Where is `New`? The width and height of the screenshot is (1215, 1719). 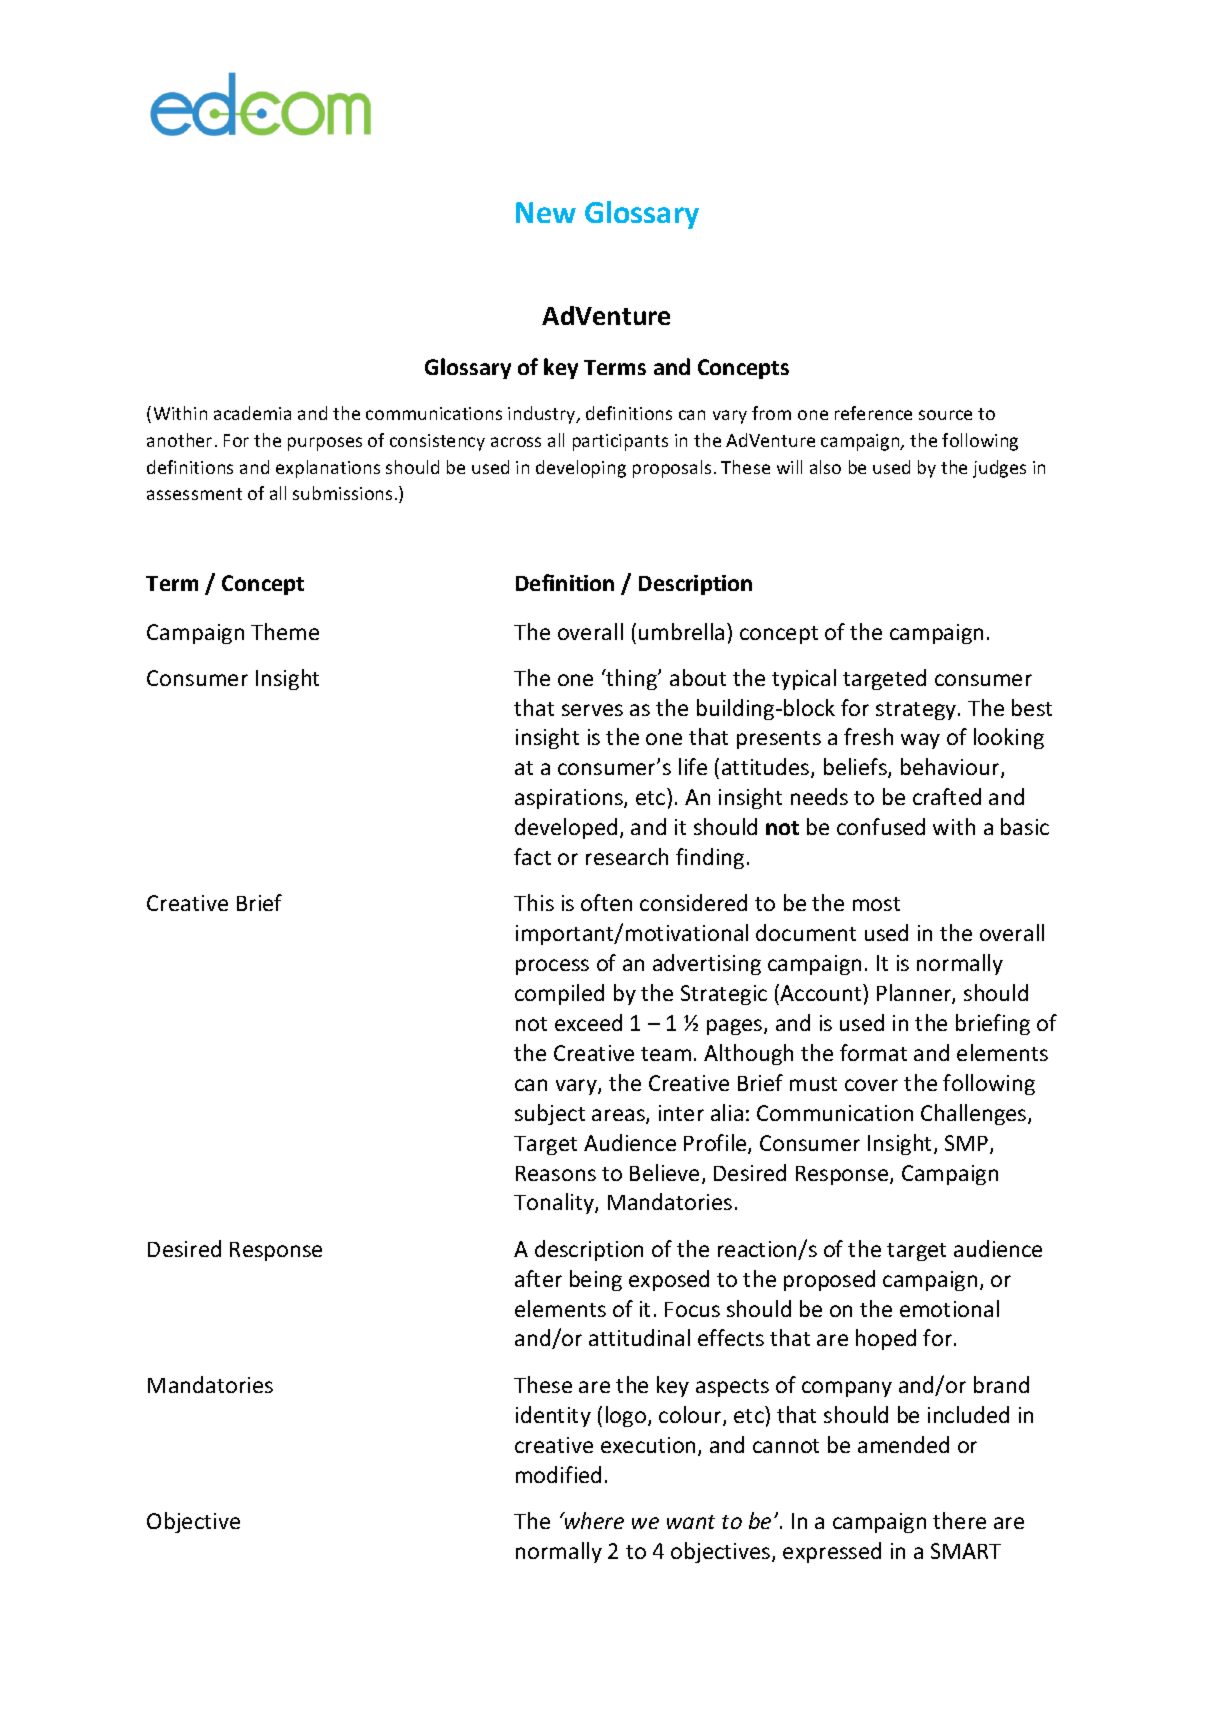 New is located at coordinates (546, 212).
